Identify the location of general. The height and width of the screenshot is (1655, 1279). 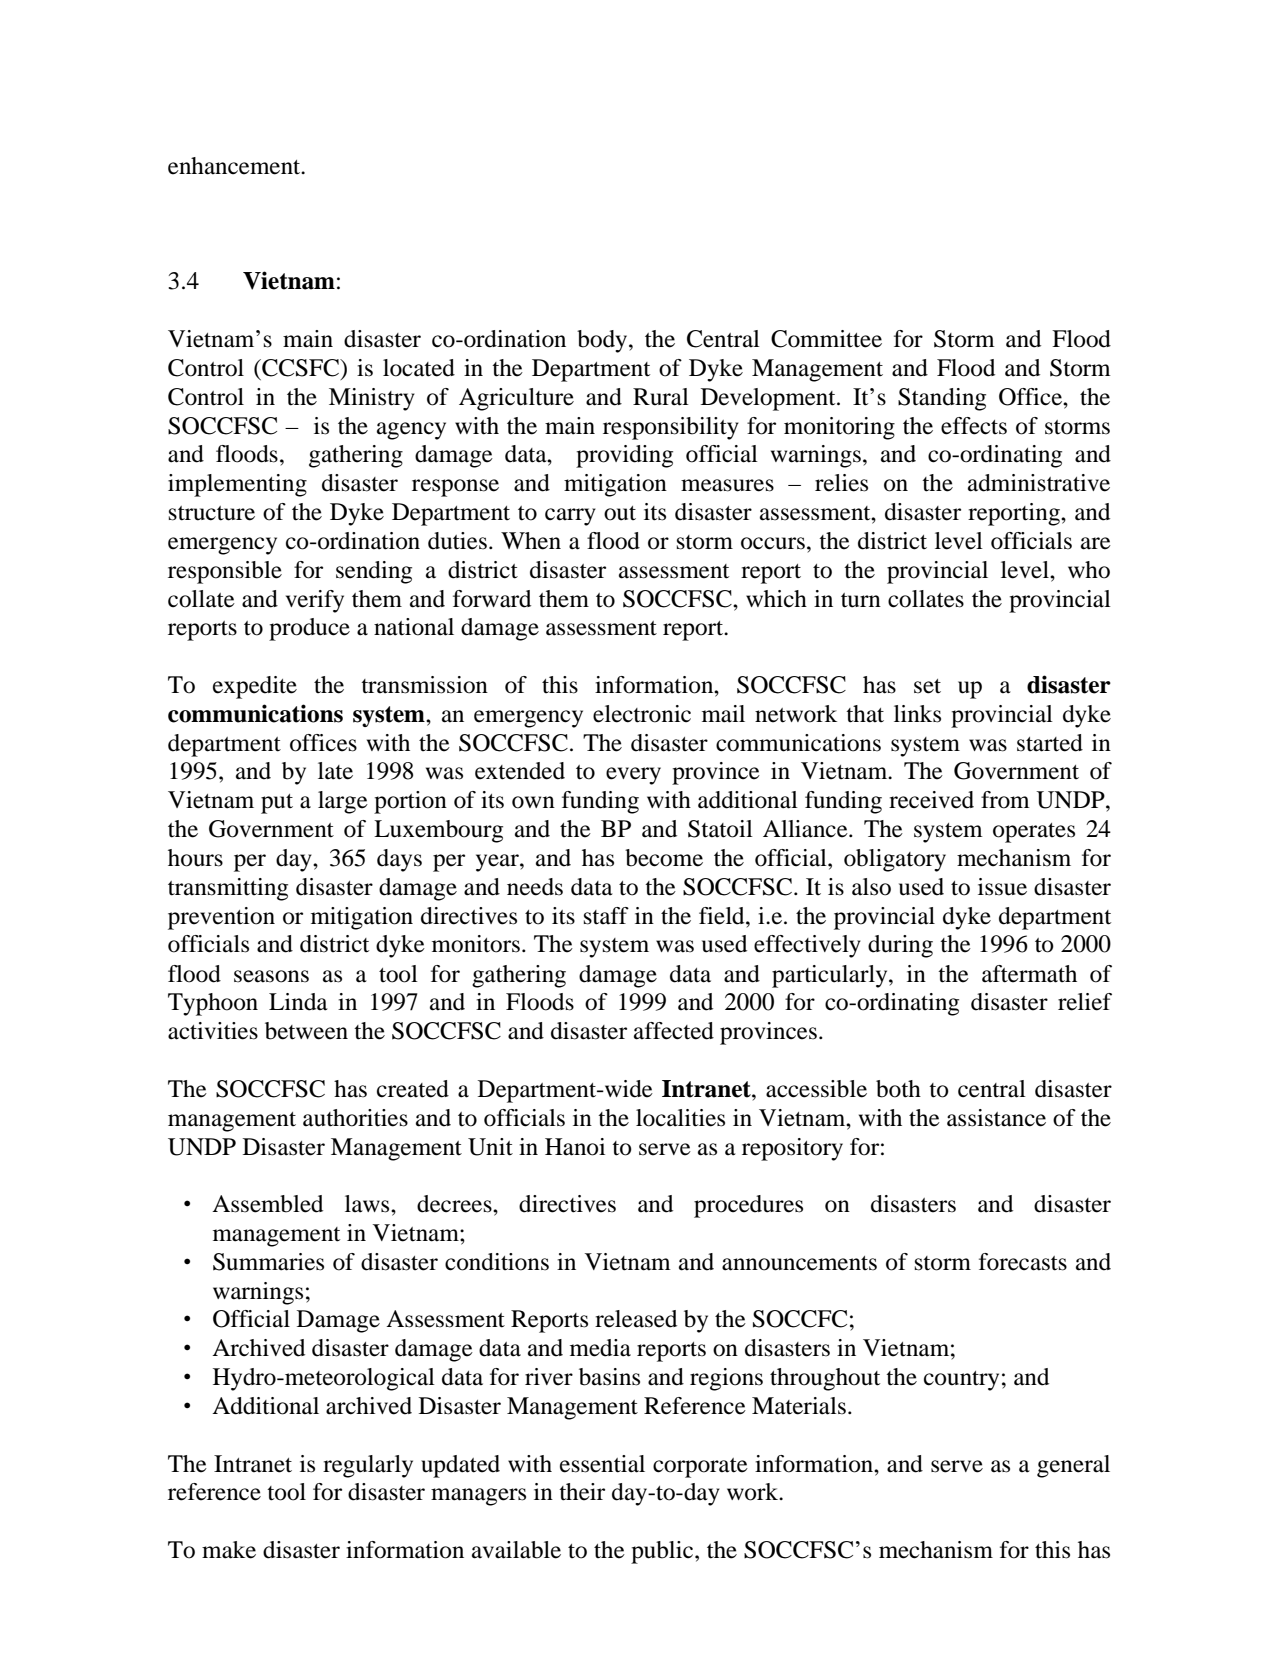
(1073, 1466).
